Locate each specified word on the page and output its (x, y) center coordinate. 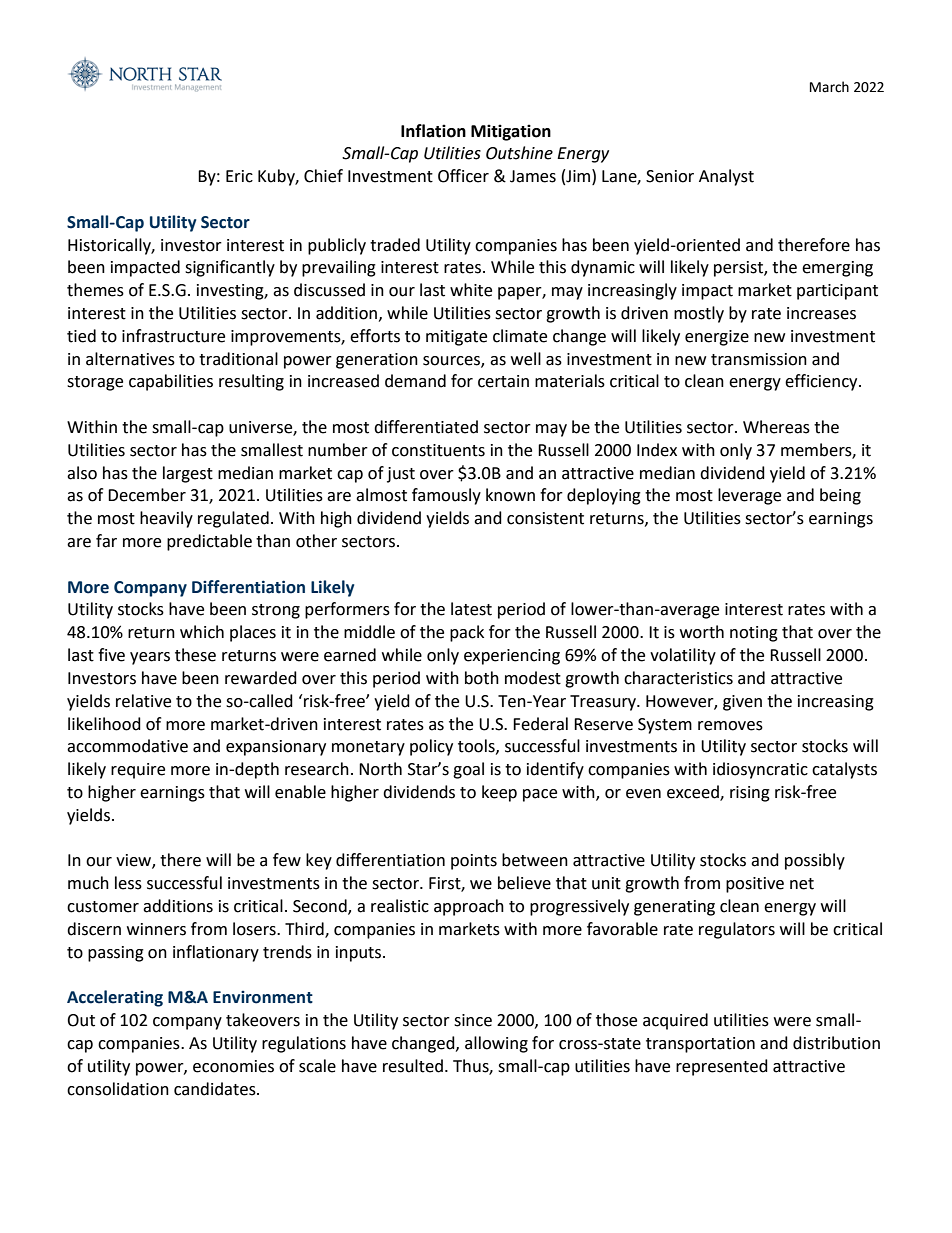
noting (754, 634)
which (202, 632)
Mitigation (511, 132)
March (829, 87)
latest (471, 609)
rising (750, 794)
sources (452, 361)
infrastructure (173, 336)
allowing (496, 1044)
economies (233, 1066)
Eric (239, 176)
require (138, 771)
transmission (759, 359)
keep (499, 793)
